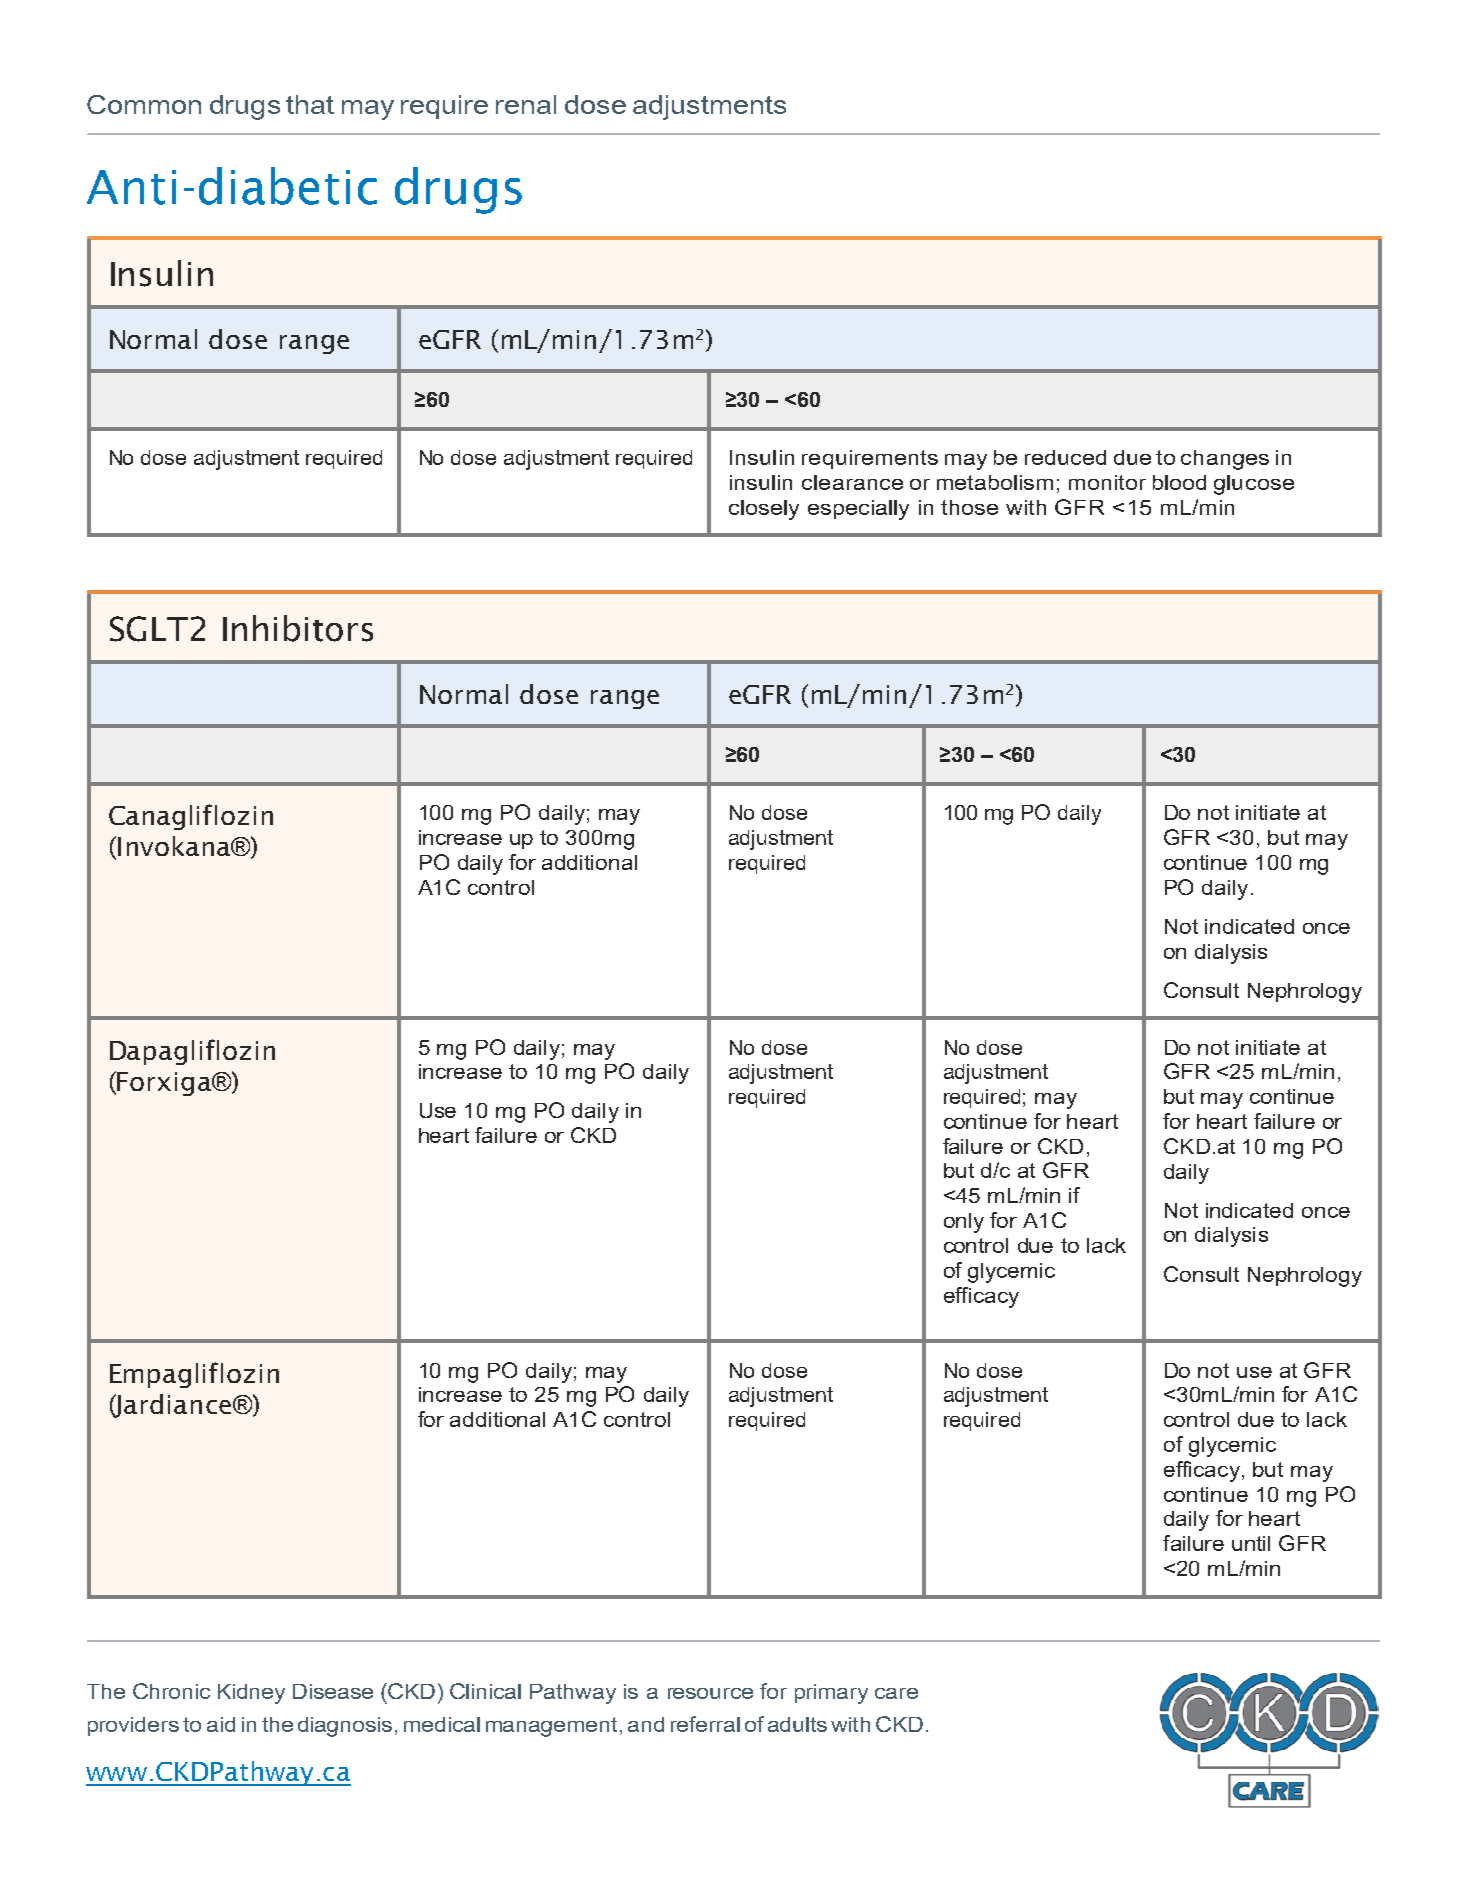  I want to click on renal, so click(526, 104).
